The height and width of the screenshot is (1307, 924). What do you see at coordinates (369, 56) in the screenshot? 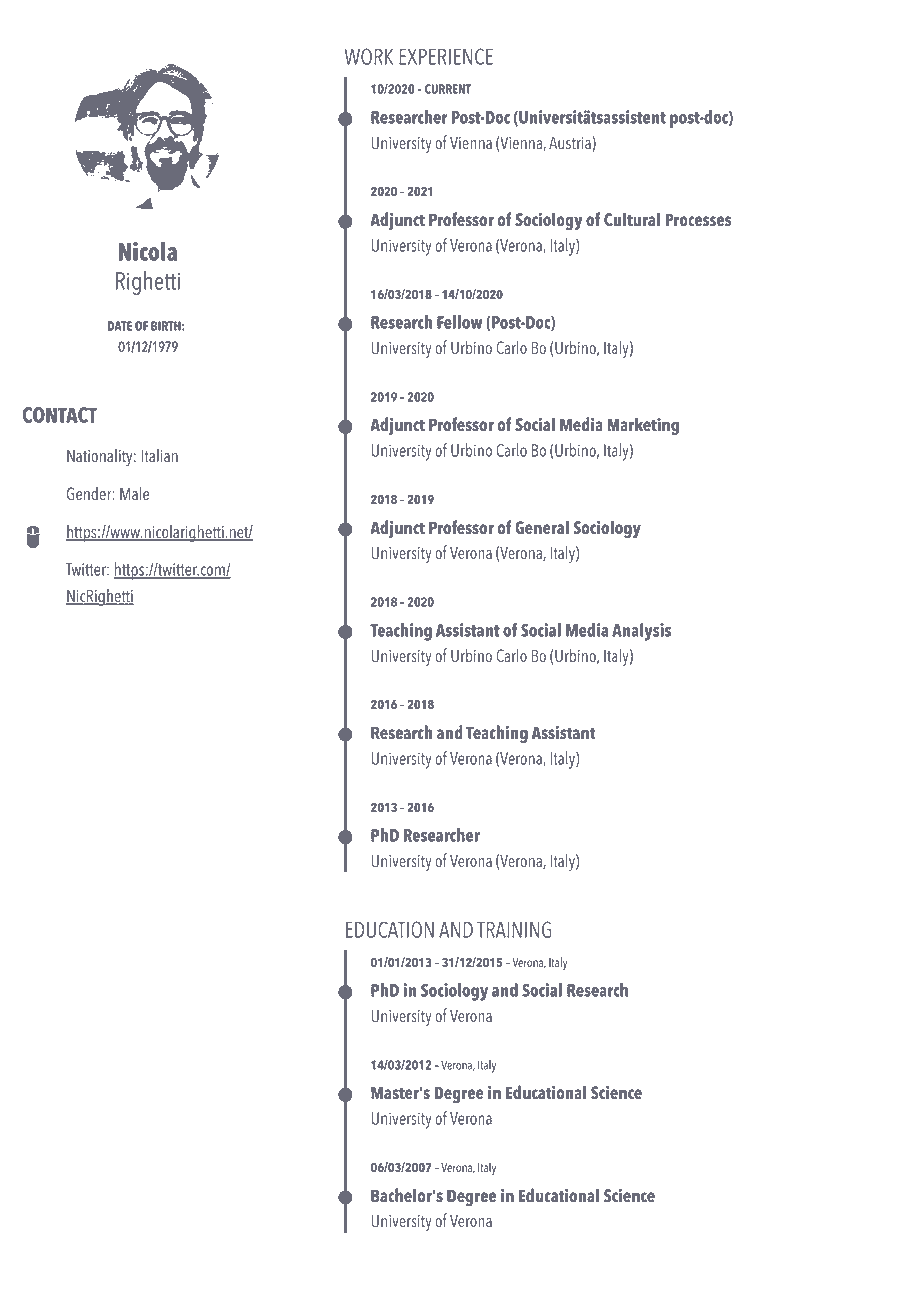
I see `WORK` at bounding box center [369, 56].
